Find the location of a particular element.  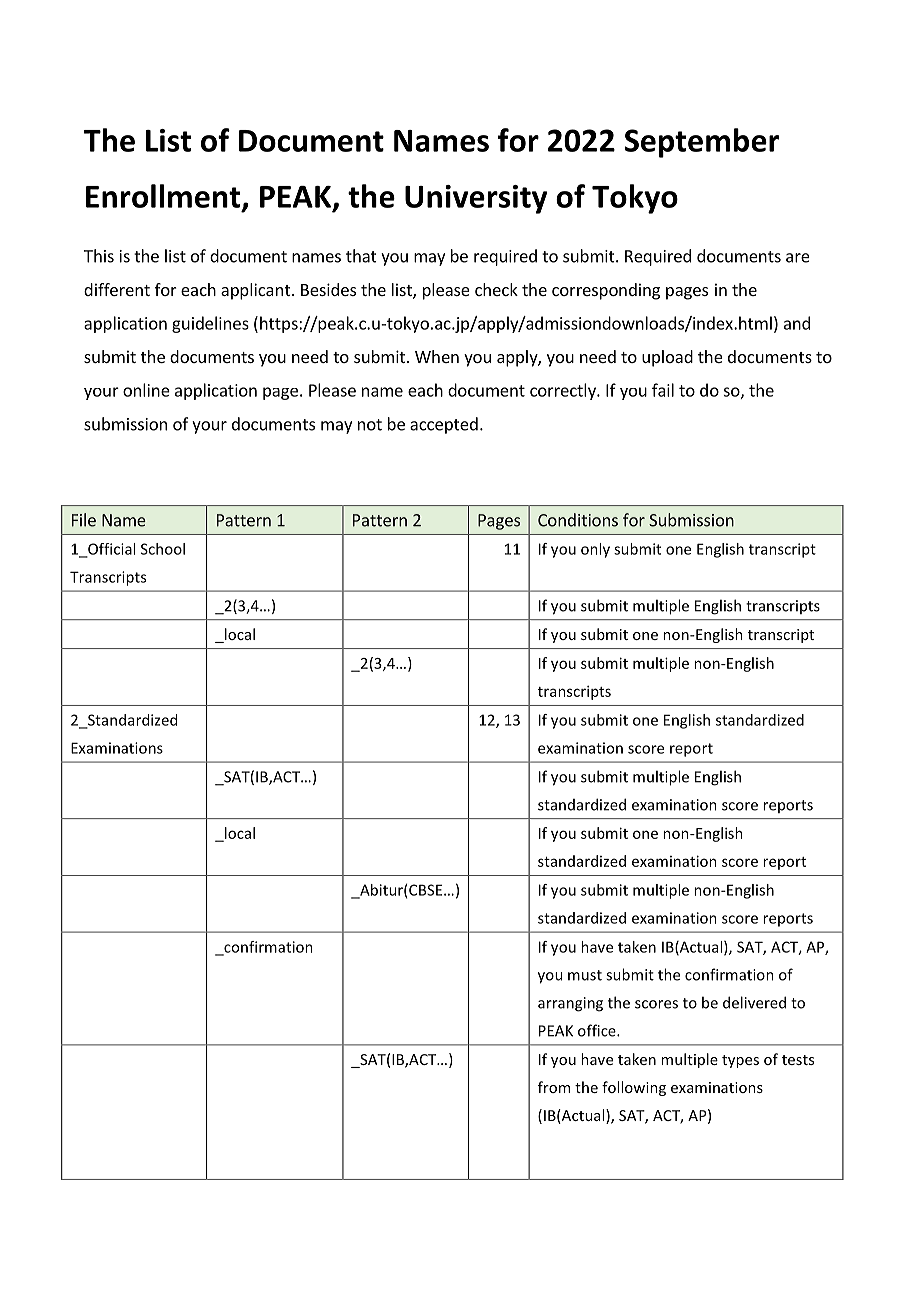

Conditions is located at coordinates (578, 520).
